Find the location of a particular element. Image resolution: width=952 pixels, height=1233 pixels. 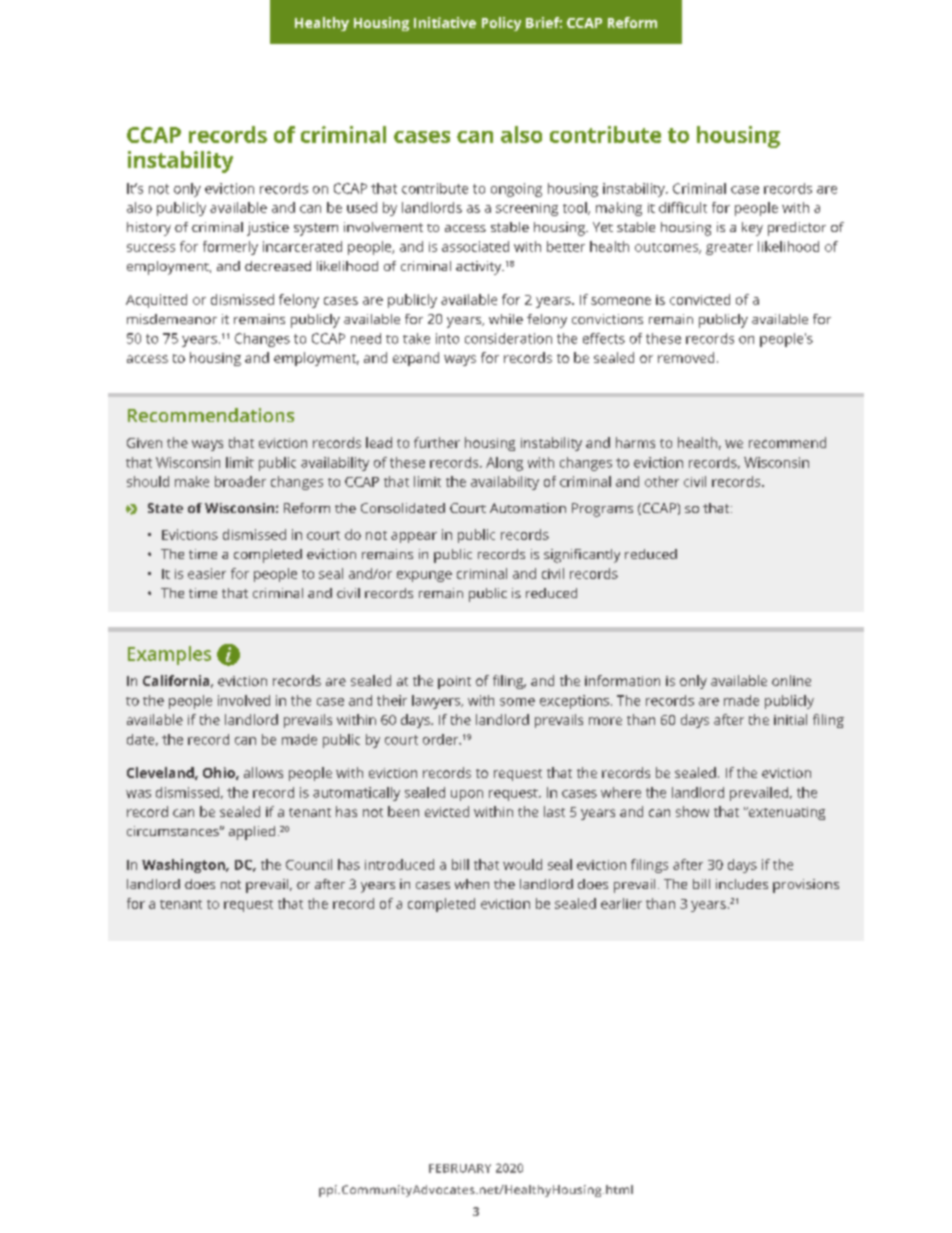

expunge is located at coordinates (424, 576).
